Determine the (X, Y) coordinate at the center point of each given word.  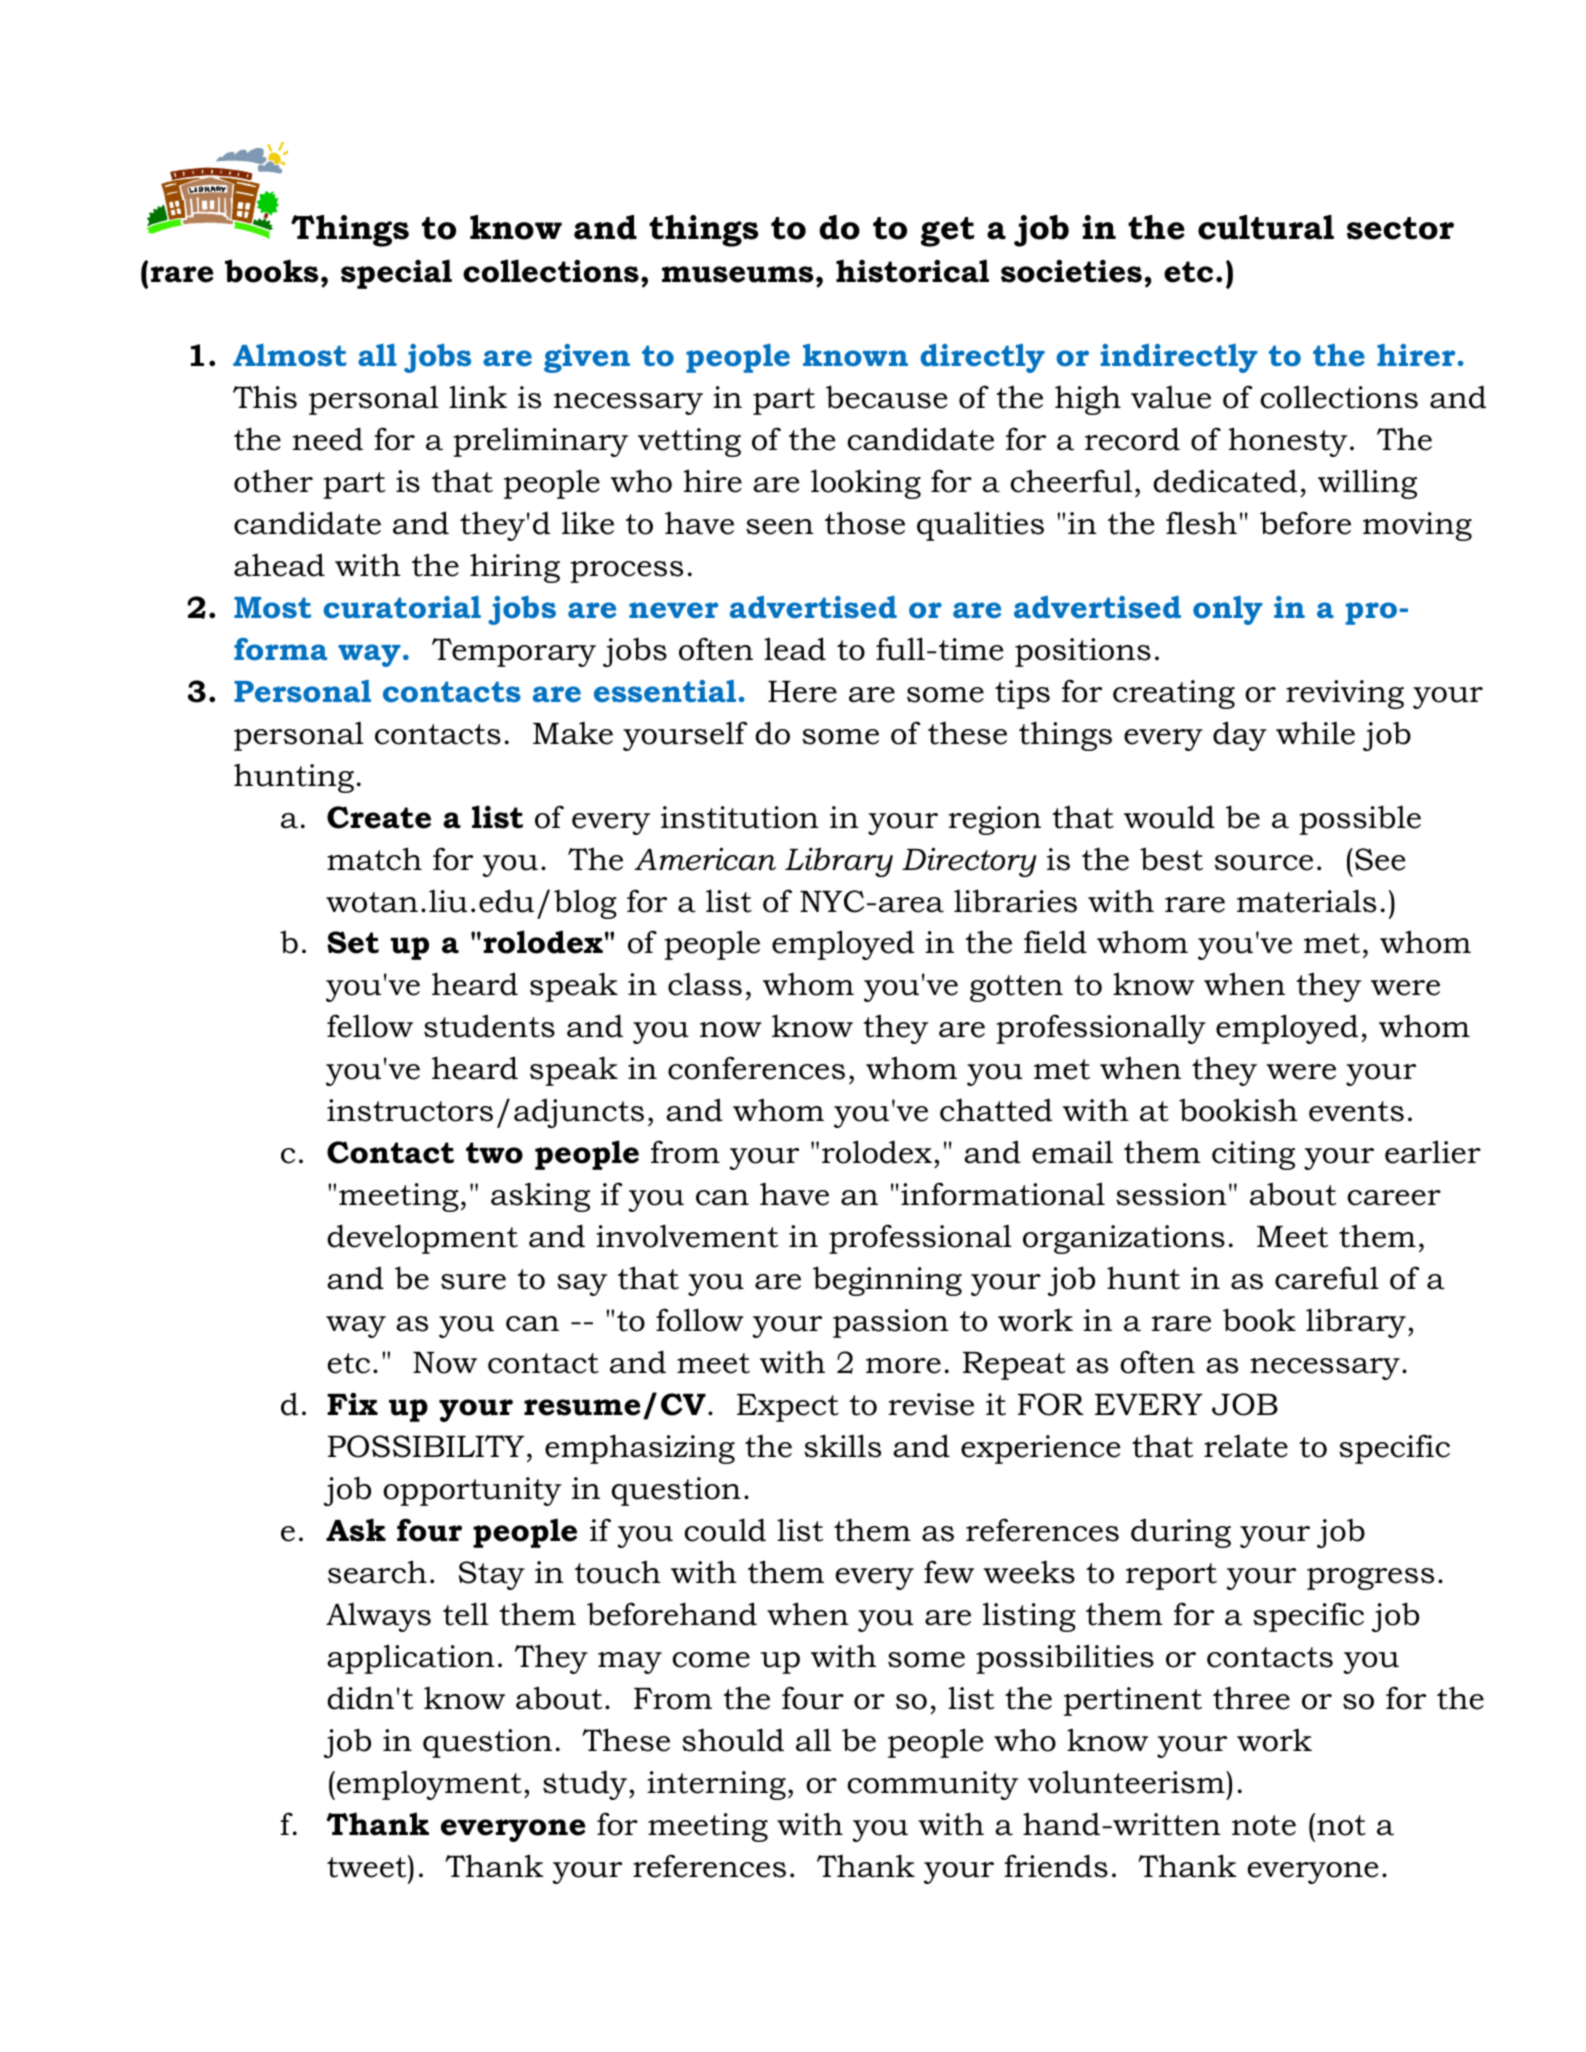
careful (1327, 1278)
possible (1360, 820)
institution (740, 817)
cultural (1266, 227)
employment (429, 1785)
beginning (887, 1281)
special (396, 274)
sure (473, 1282)
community (932, 1785)
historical (912, 271)
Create (379, 817)
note (1264, 1825)
